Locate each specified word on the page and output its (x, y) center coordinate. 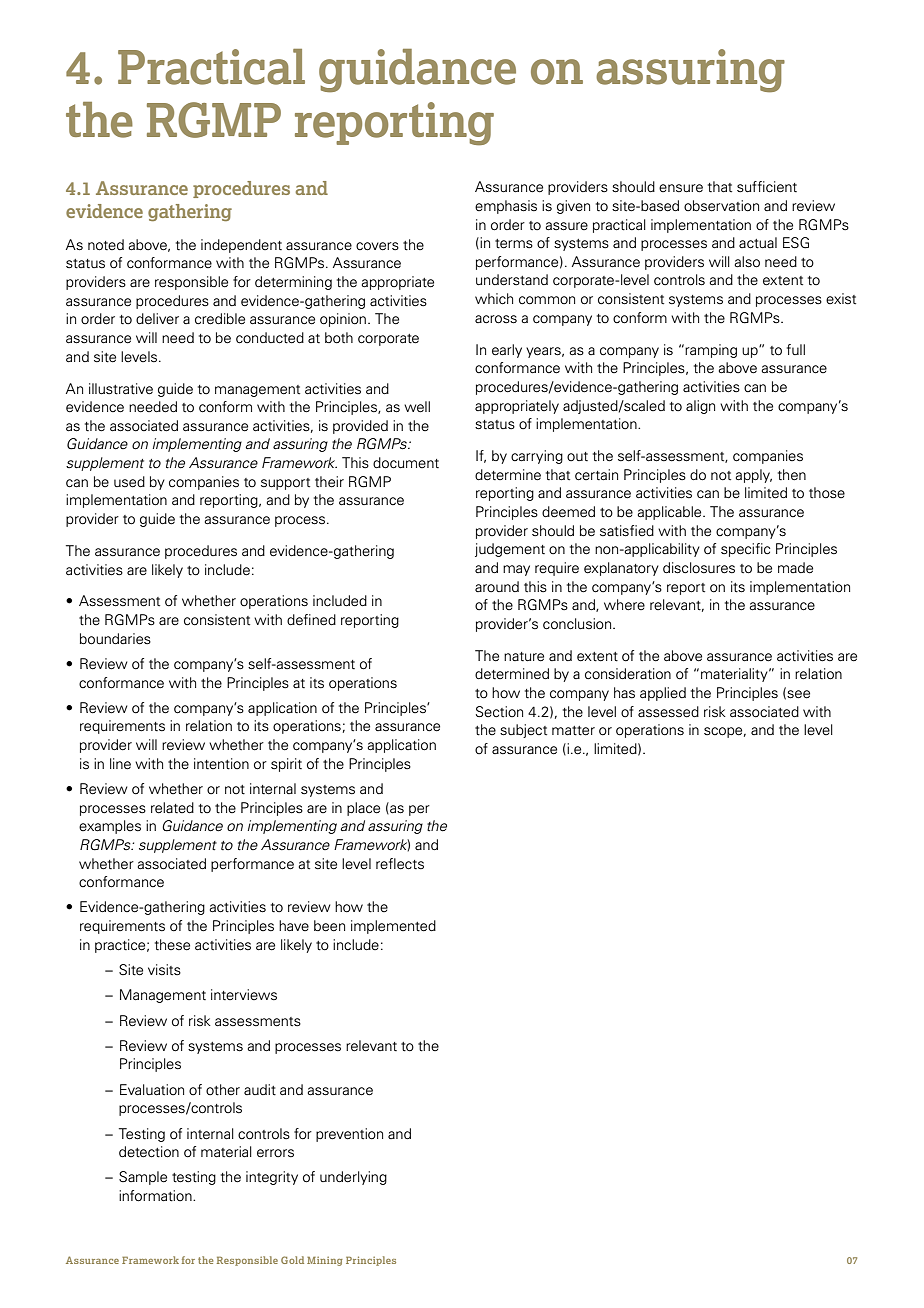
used (129, 482)
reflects (400, 864)
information (156, 1196)
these (172, 945)
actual (758, 243)
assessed (668, 712)
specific (745, 550)
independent (241, 246)
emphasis (506, 207)
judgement (510, 550)
